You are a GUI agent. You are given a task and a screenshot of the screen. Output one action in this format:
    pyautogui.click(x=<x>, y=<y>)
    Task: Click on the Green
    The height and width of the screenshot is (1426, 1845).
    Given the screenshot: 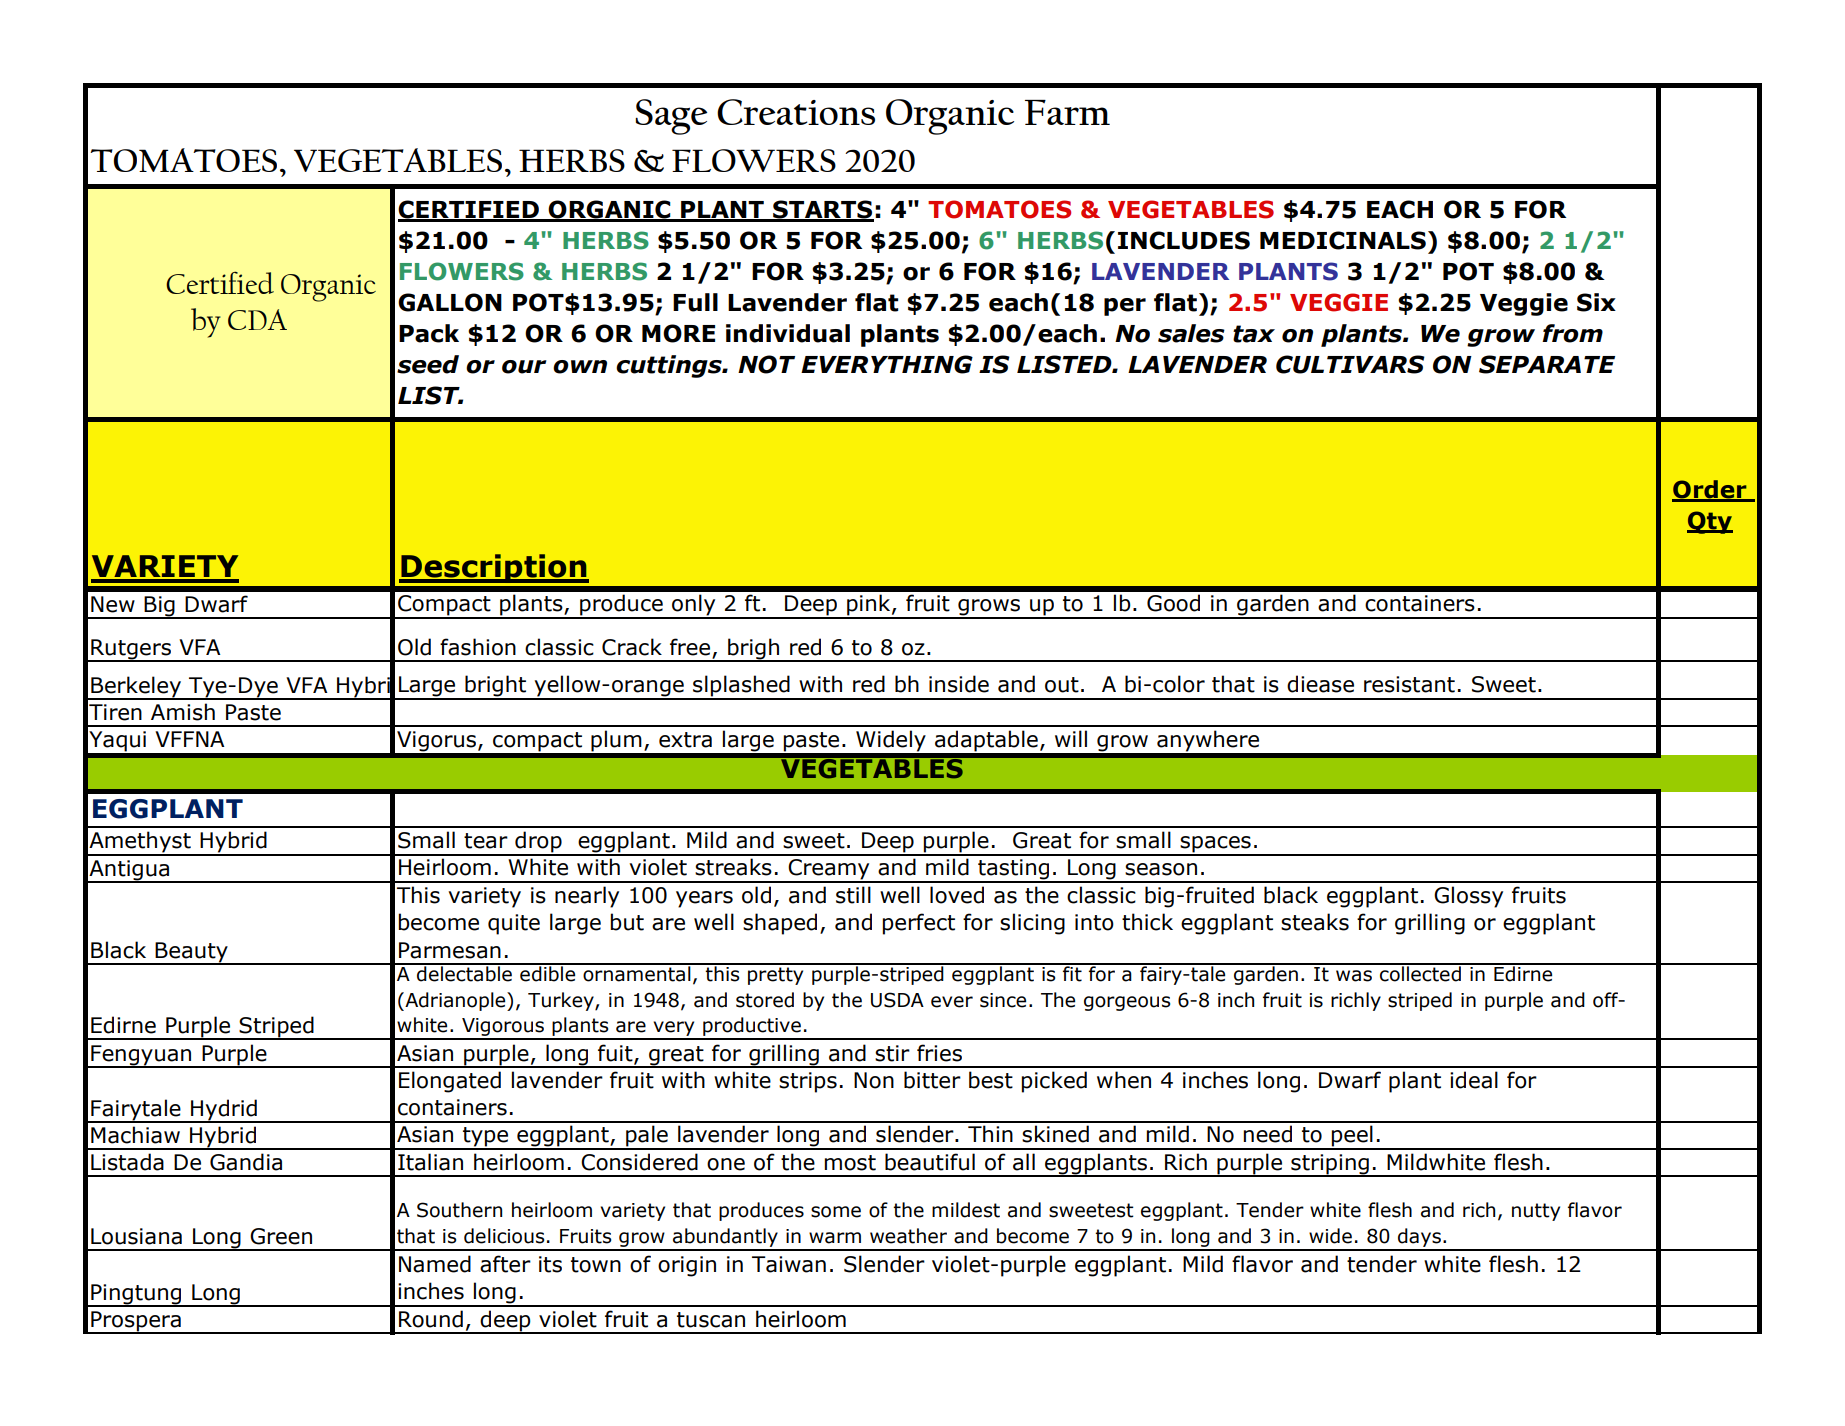 What is the action you would take?
    pyautogui.click(x=281, y=1236)
